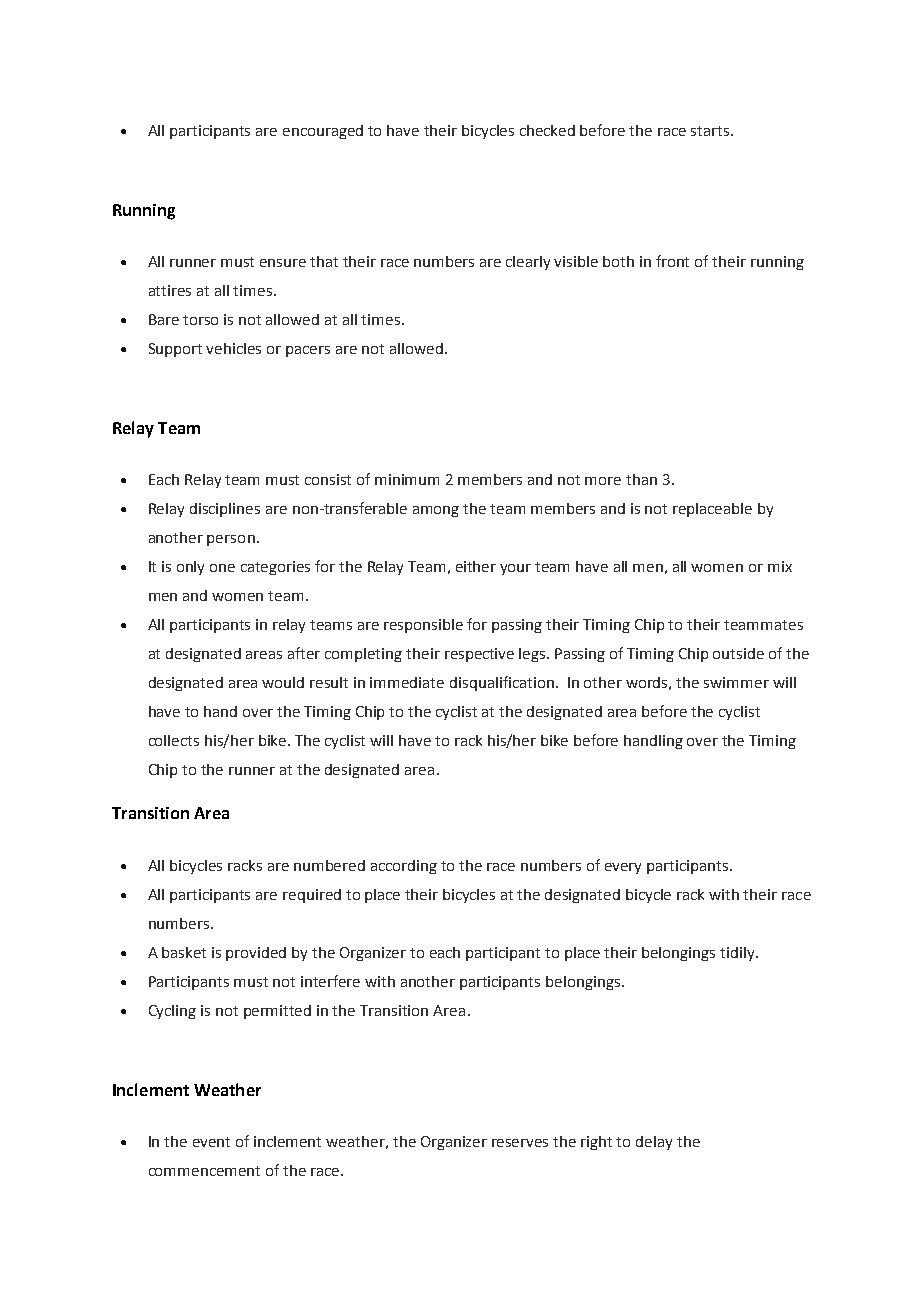  Describe the element at coordinates (672, 261) in the screenshot. I see `front` at that location.
